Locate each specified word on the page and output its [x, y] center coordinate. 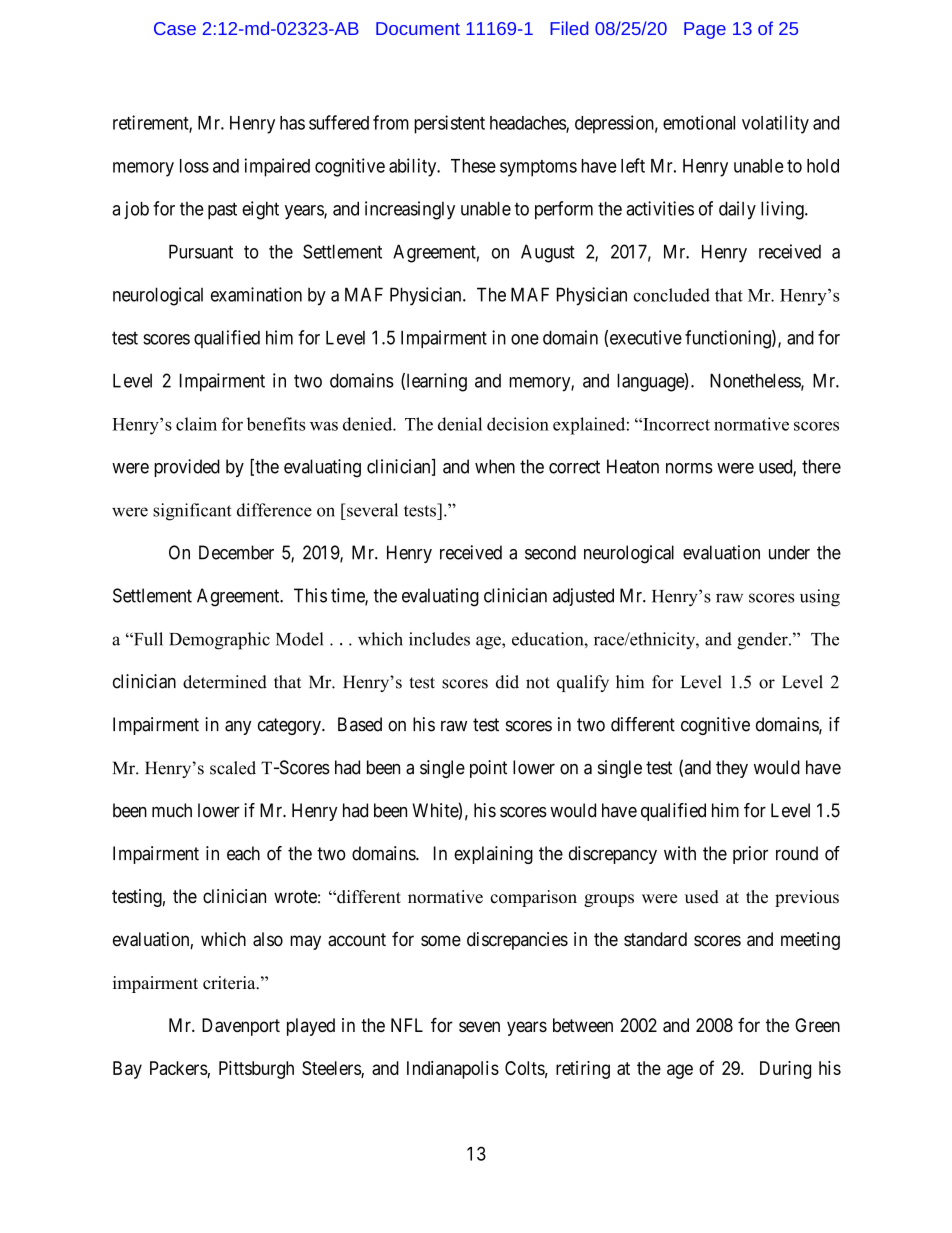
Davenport [241, 1027]
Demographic [219, 641]
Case [175, 28]
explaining [493, 855]
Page [705, 30]
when [495, 466]
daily [737, 210]
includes [439, 639]
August [548, 253]
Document [418, 28]
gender [763, 641]
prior [750, 855]
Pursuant [201, 251]
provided [187, 468]
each [243, 853]
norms [689, 468]
